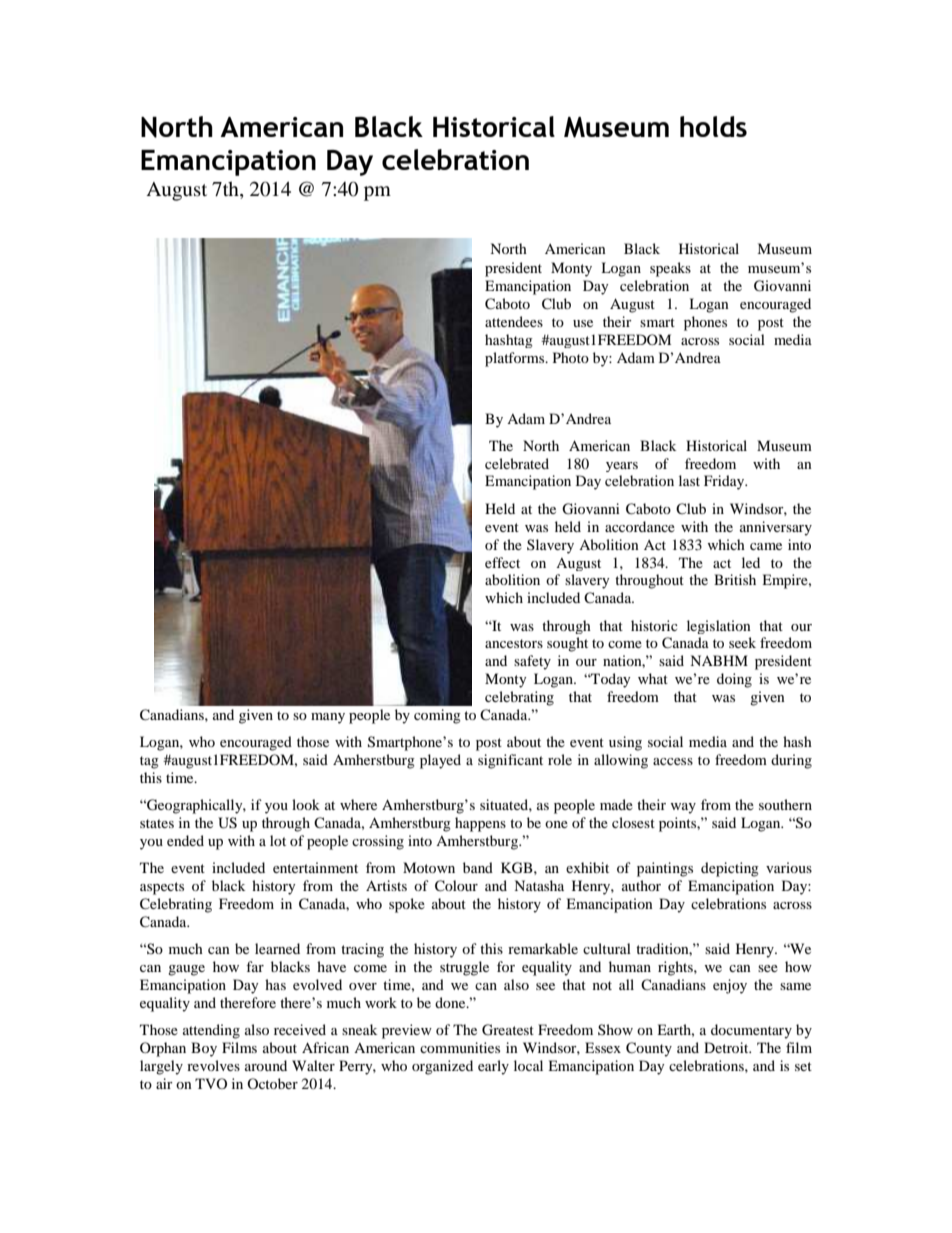  I want to click on way, so click(683, 808).
